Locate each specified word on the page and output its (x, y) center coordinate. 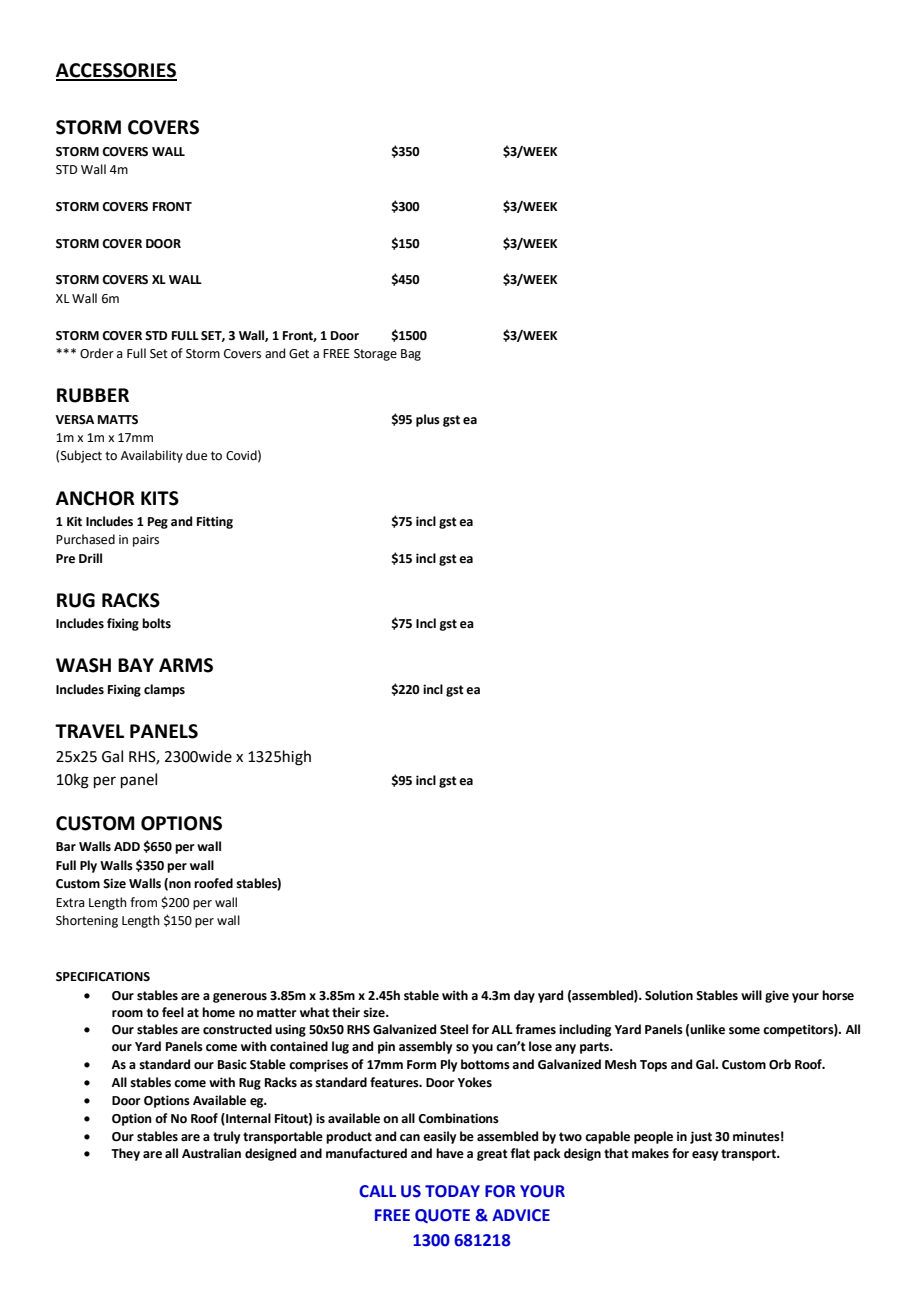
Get (299, 354)
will (751, 995)
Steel (454, 1029)
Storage (375, 355)
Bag (411, 355)
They (125, 1154)
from (143, 902)
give (777, 996)
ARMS (186, 665)
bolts (156, 623)
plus (428, 420)
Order (97, 353)
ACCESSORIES (116, 71)
